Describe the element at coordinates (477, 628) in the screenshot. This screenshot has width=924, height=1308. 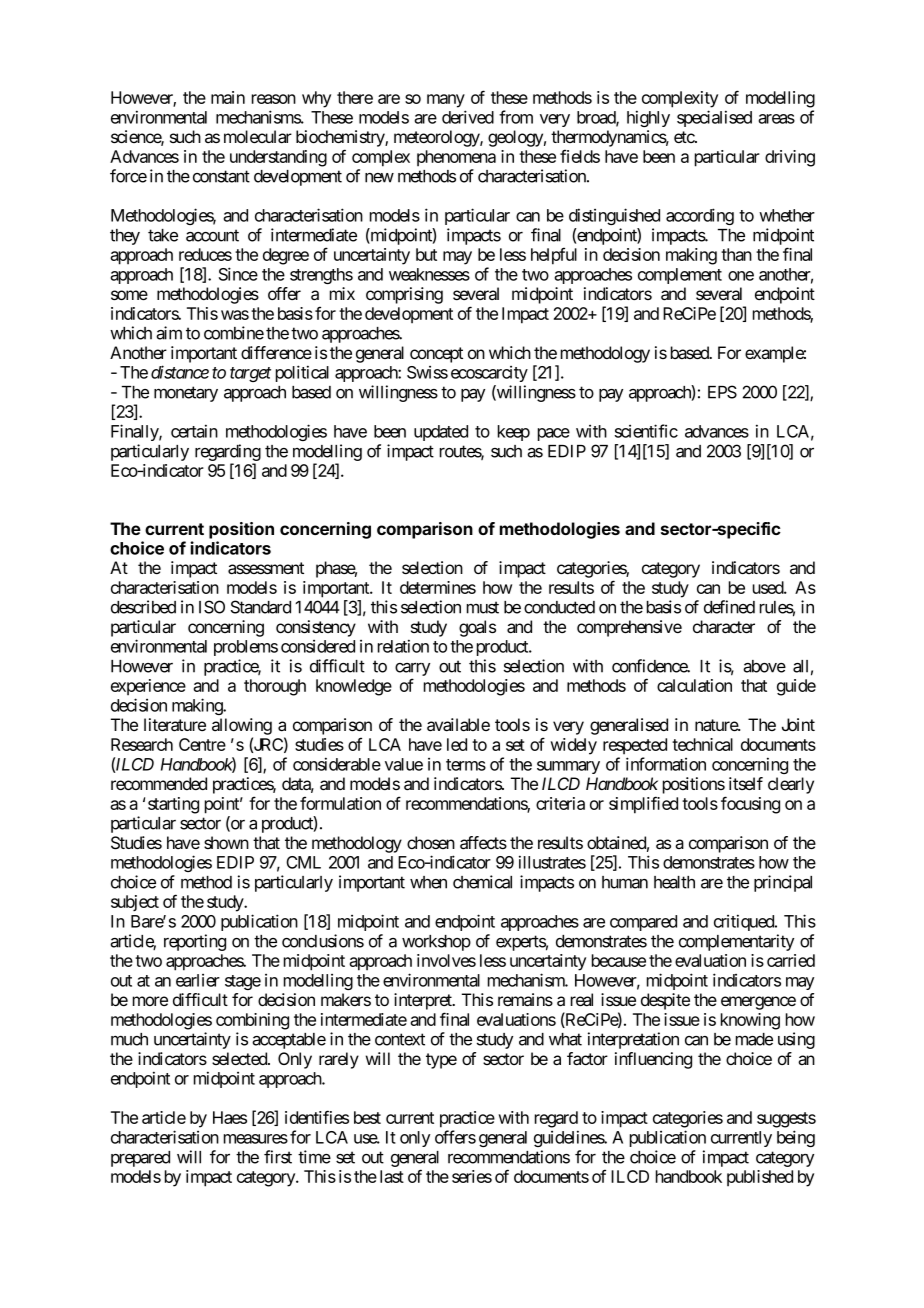
I see `goals` at that location.
